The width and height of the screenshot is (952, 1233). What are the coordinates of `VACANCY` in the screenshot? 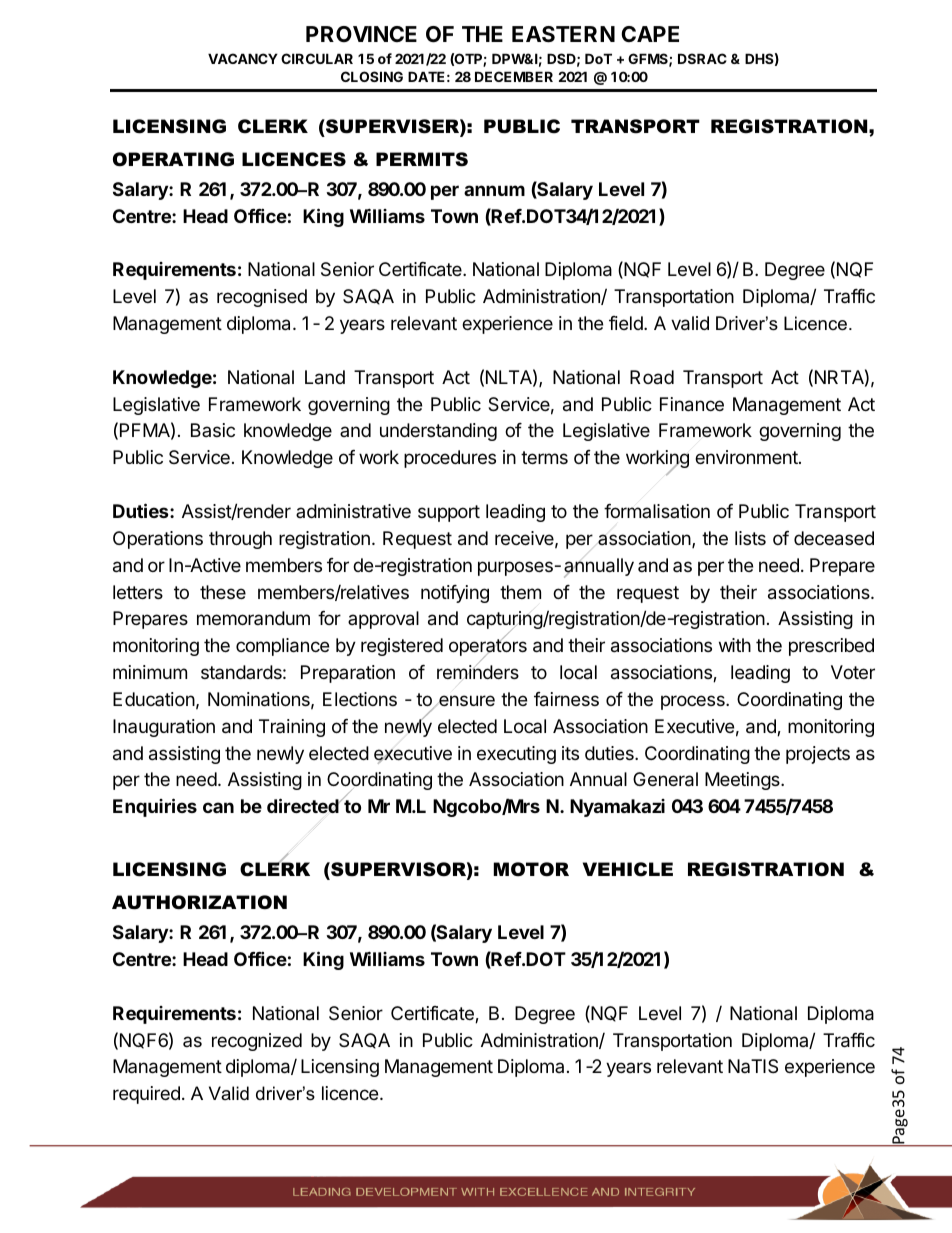 It's located at (243, 58).
